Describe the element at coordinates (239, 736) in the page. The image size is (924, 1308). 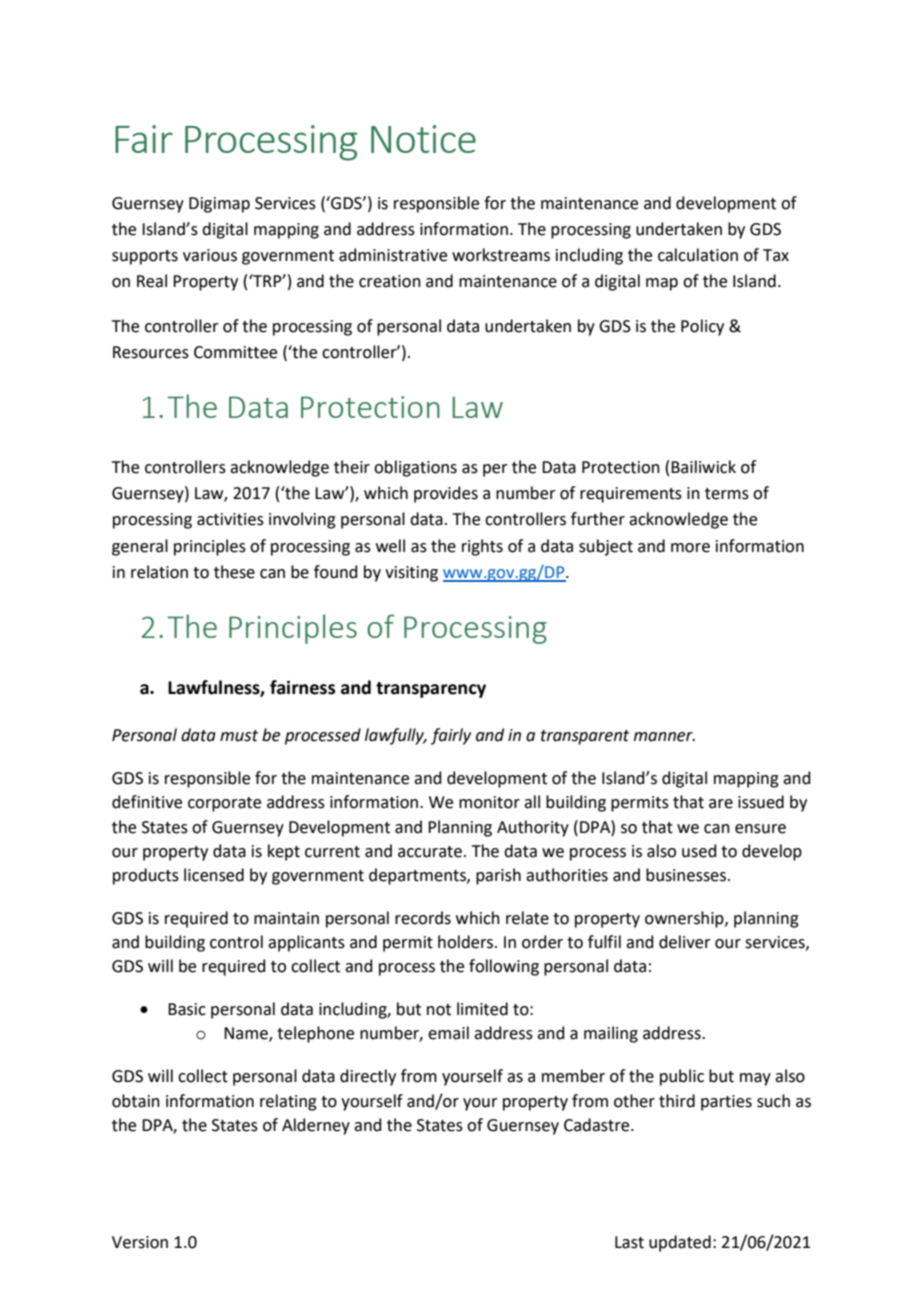
I see `must` at that location.
